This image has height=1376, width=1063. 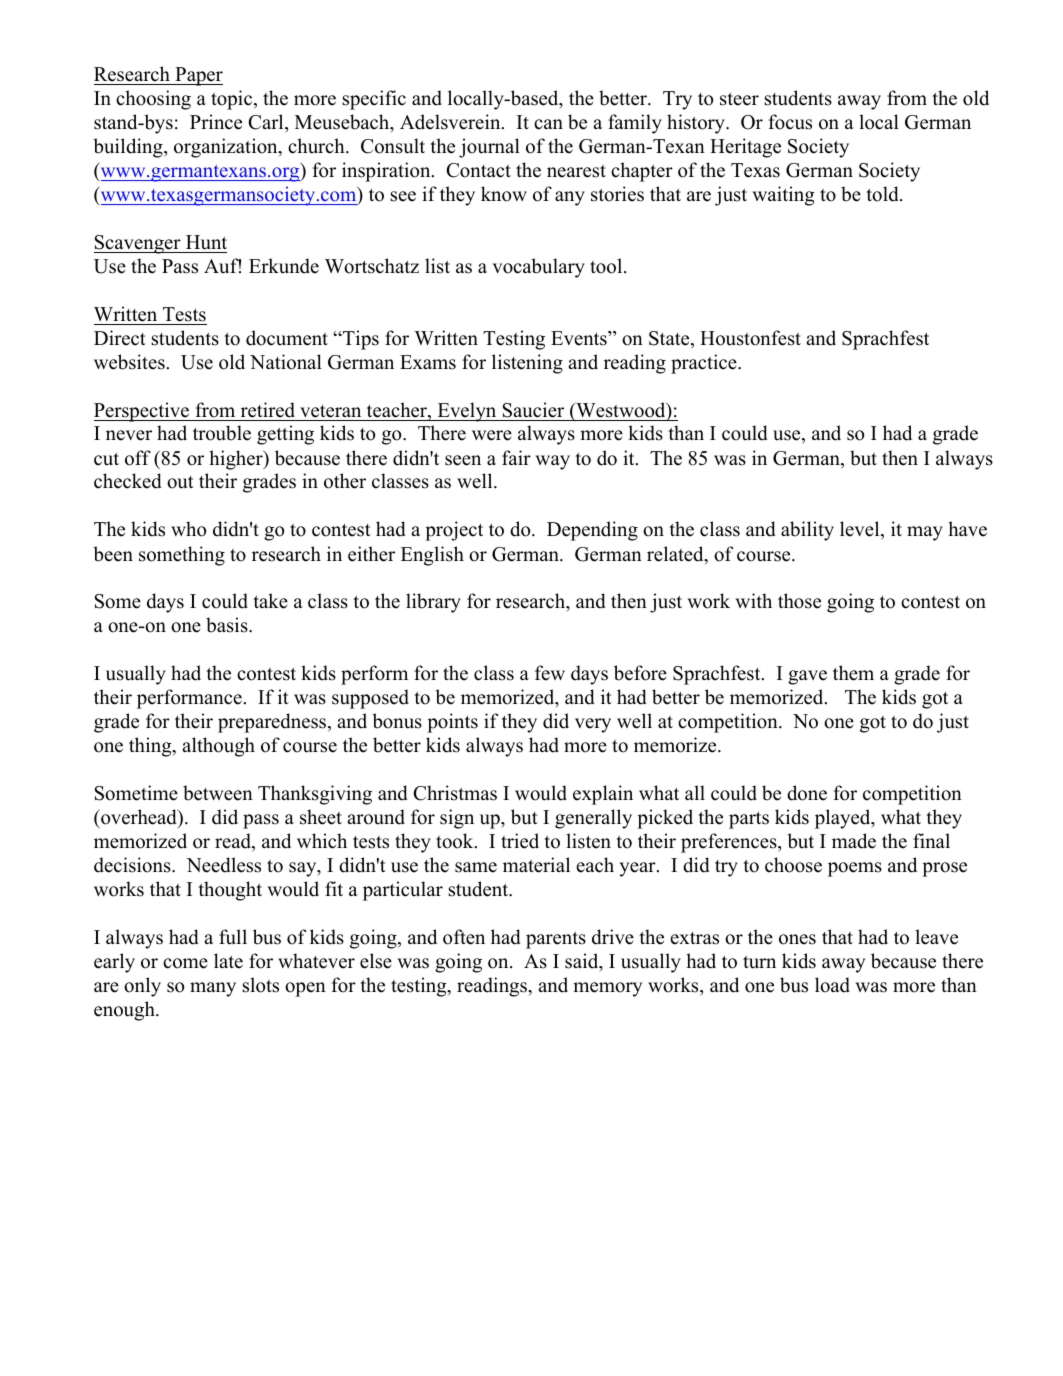 What do you see at coordinates (550, 673) in the image?
I see `few` at bounding box center [550, 673].
